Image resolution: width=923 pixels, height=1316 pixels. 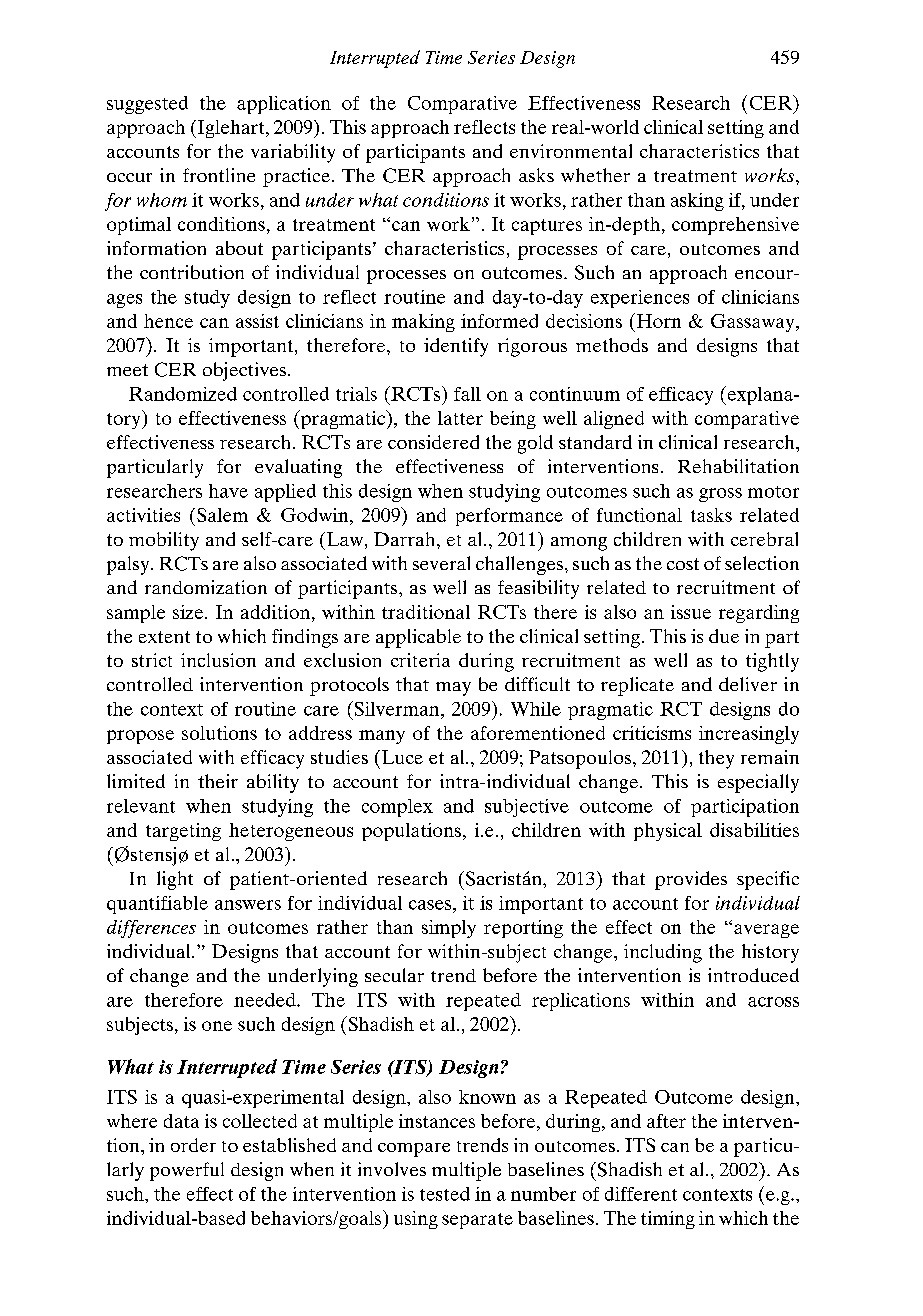 What do you see at coordinates (420, 660) in the screenshot?
I see `criteria` at bounding box center [420, 660].
